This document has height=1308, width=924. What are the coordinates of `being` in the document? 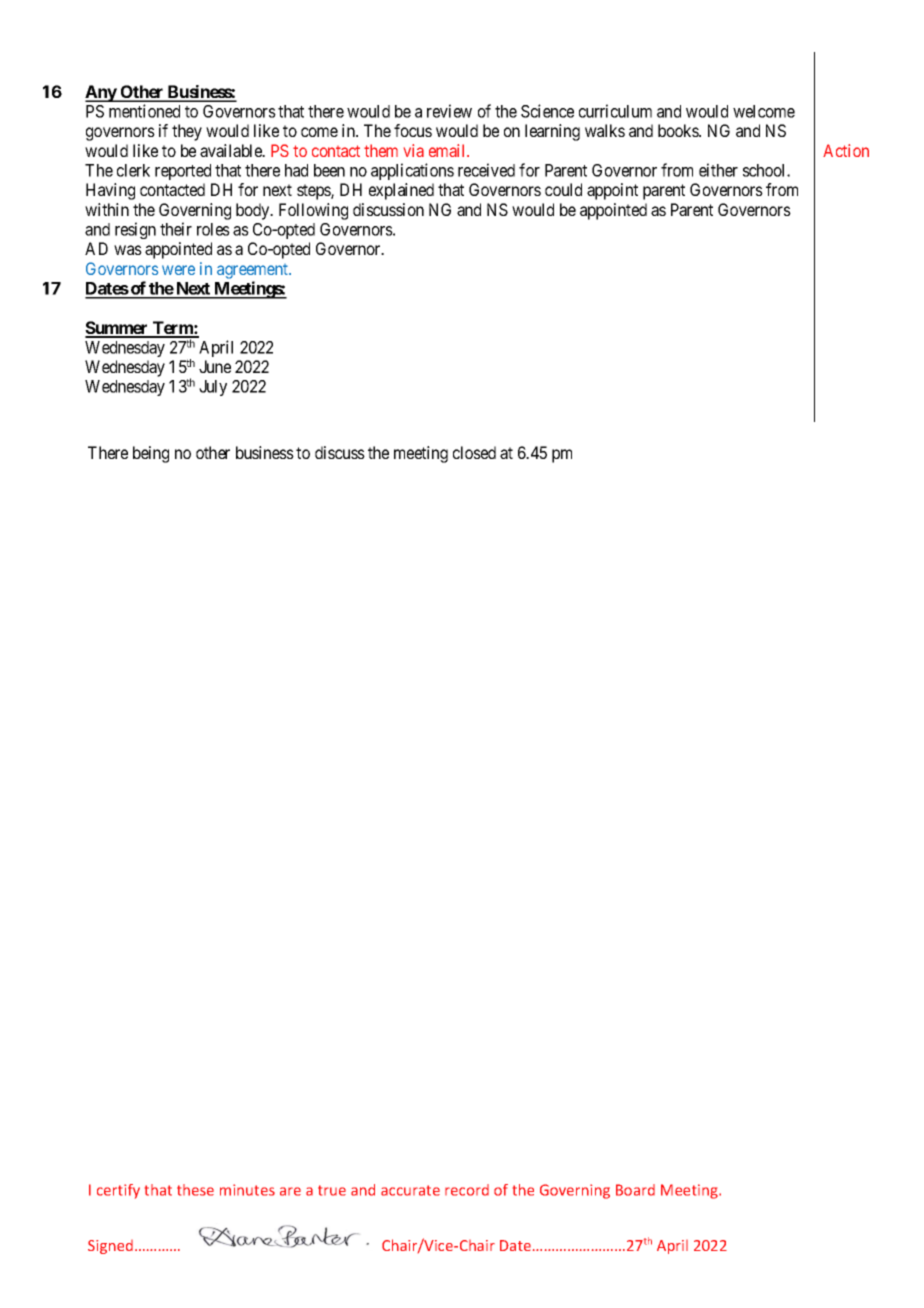 It's located at (151, 454).
